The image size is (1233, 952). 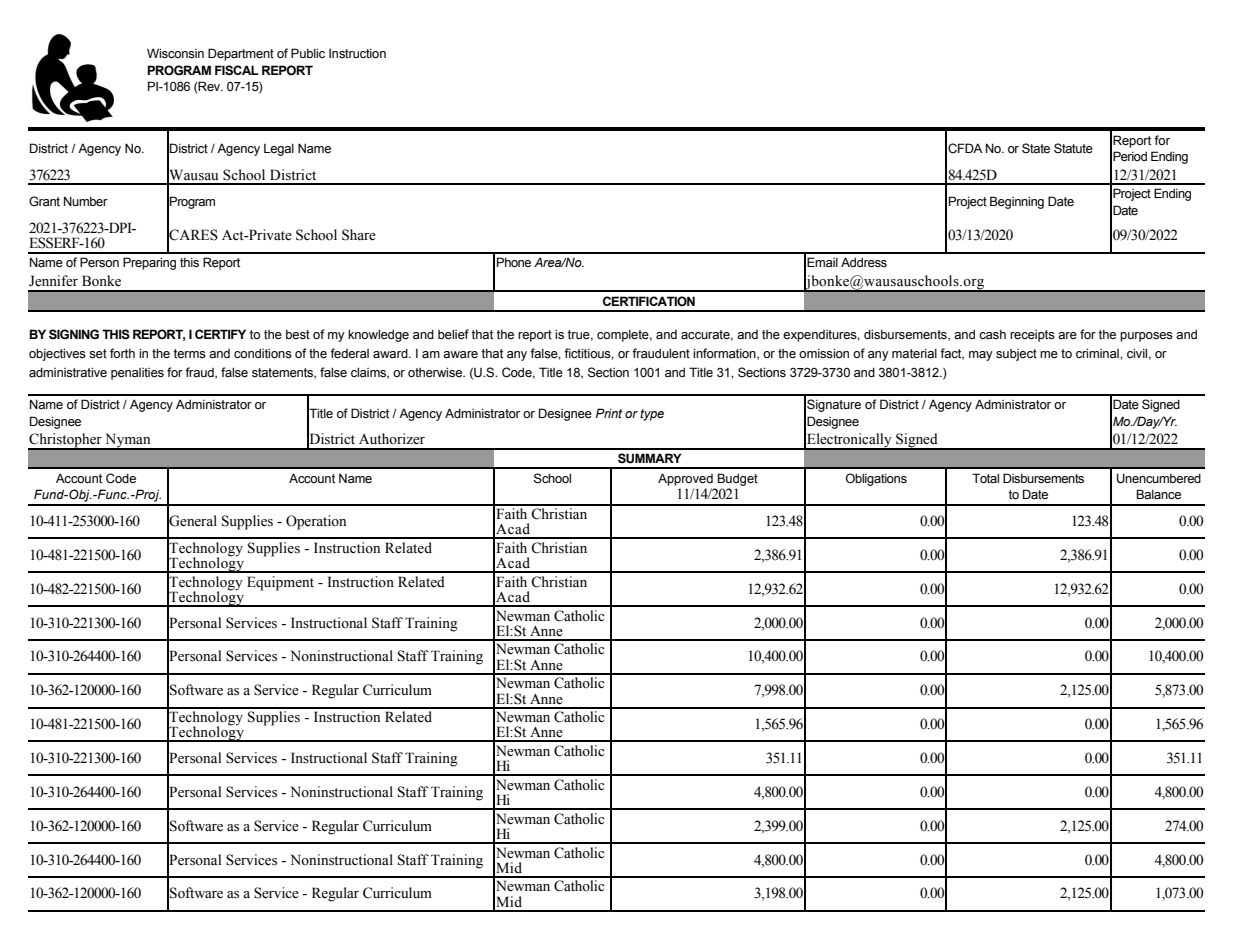 What do you see at coordinates (280, 583) in the screenshot?
I see `Equipment` at bounding box center [280, 583].
